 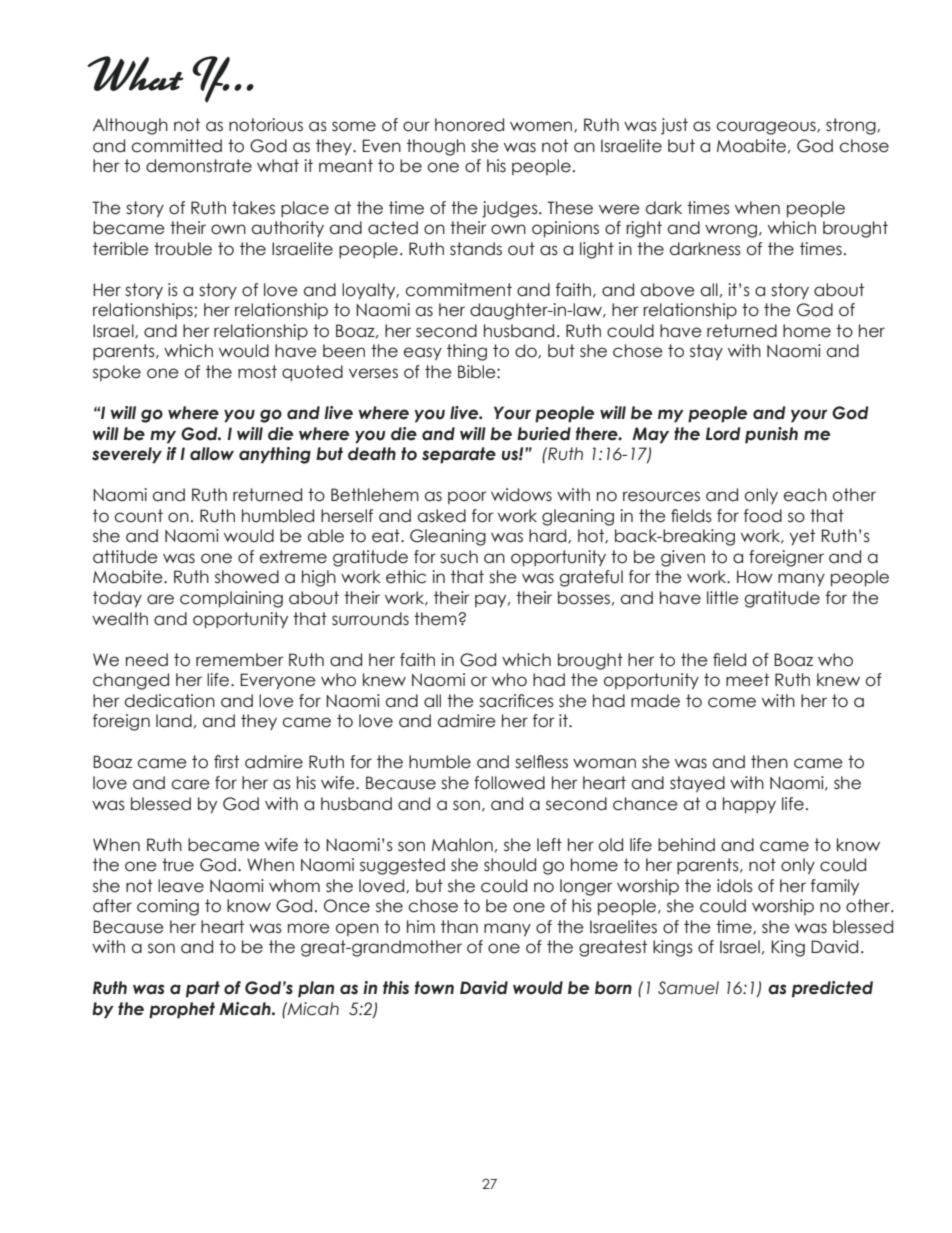 What do you see at coordinates (459, 455) in the screenshot?
I see `separate` at bounding box center [459, 455].
